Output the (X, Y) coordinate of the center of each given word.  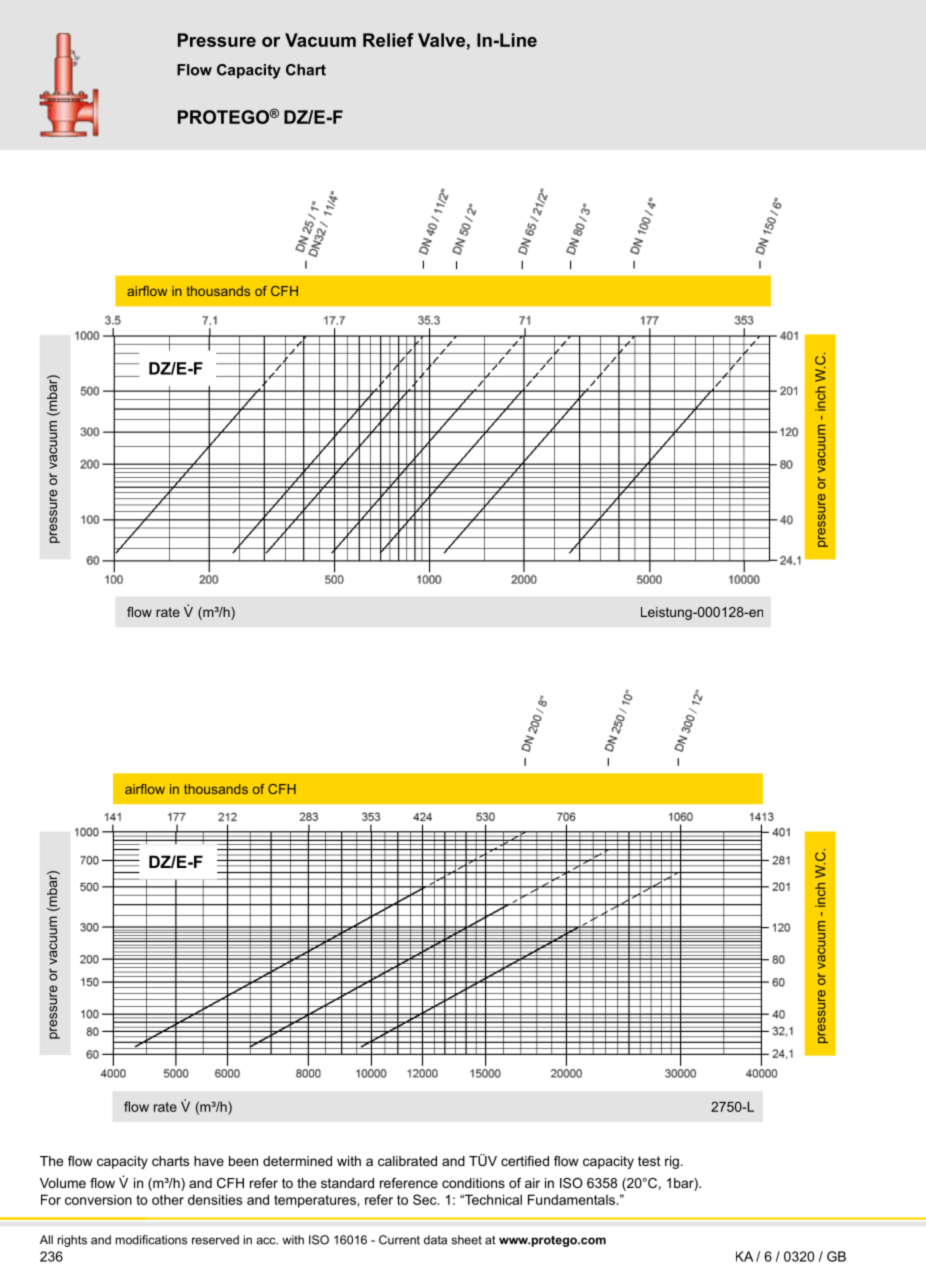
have (209, 1161)
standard (347, 1183)
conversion (98, 1200)
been (243, 1161)
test (649, 1161)
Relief (388, 40)
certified (525, 1161)
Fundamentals (571, 1199)
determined (297, 1161)
